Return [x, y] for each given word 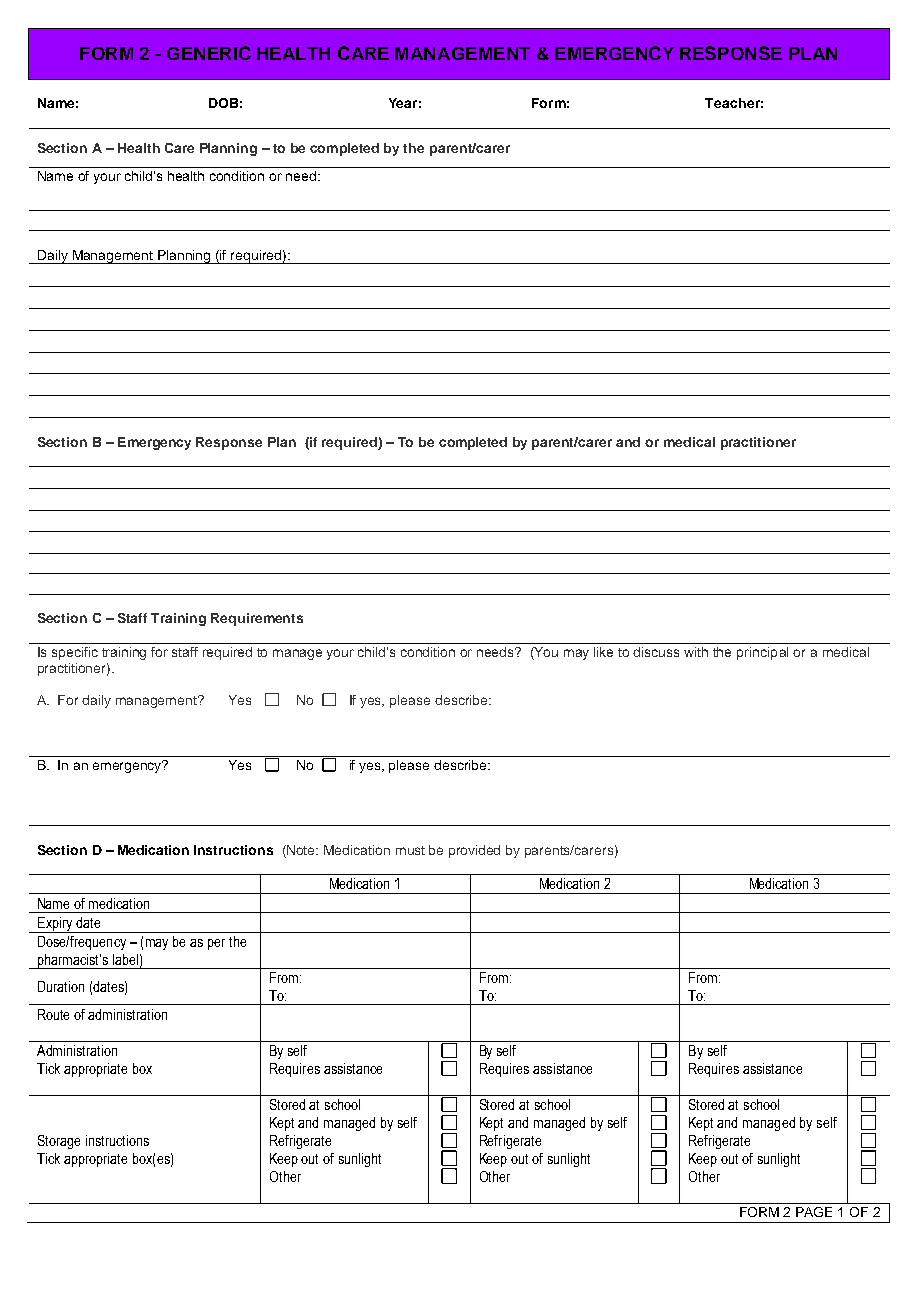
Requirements [257, 619]
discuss [656, 652]
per [216, 944]
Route [53, 1014]
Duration [61, 986]
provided [474, 851]
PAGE [814, 1212]
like [603, 652]
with [696, 652]
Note [301, 850]
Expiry [55, 925]
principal [762, 653]
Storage [59, 1142]
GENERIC [209, 53]
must [410, 850]
